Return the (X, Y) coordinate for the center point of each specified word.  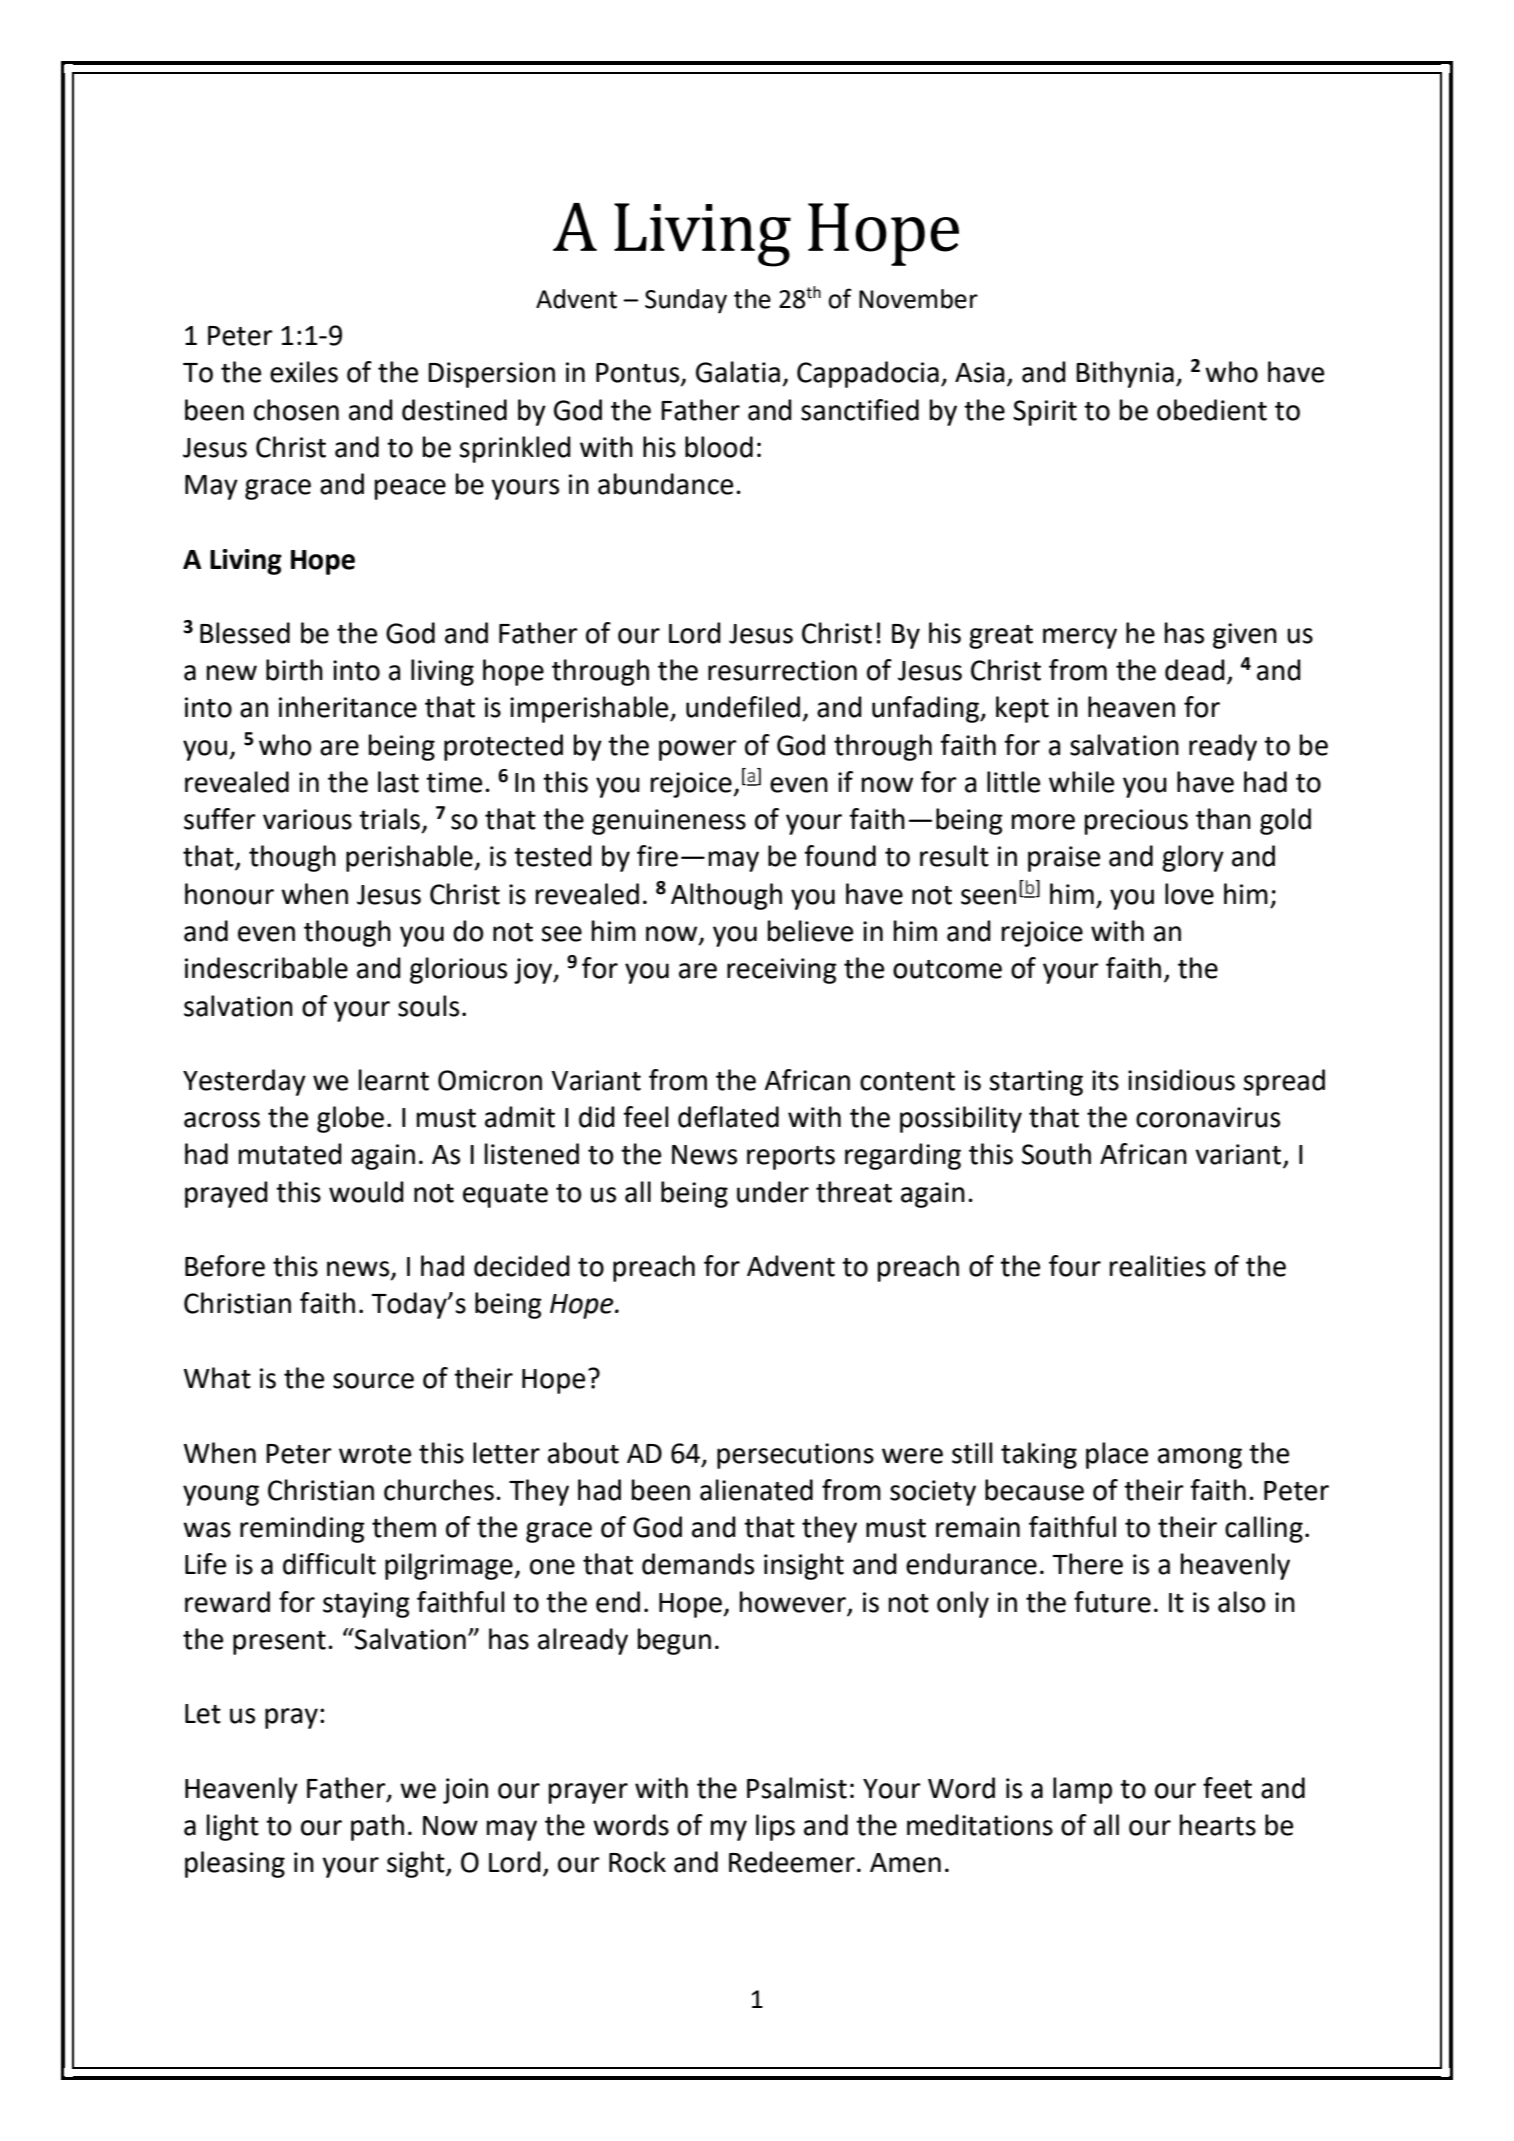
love (1189, 894)
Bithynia (1125, 374)
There (1088, 1564)
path (377, 1827)
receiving (782, 971)
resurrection (782, 670)
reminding (302, 1529)
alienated (756, 1490)
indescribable (266, 968)
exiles (304, 372)
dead (1195, 670)
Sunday (686, 301)
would (366, 1192)
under (773, 1192)
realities (1158, 1266)
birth (294, 670)
